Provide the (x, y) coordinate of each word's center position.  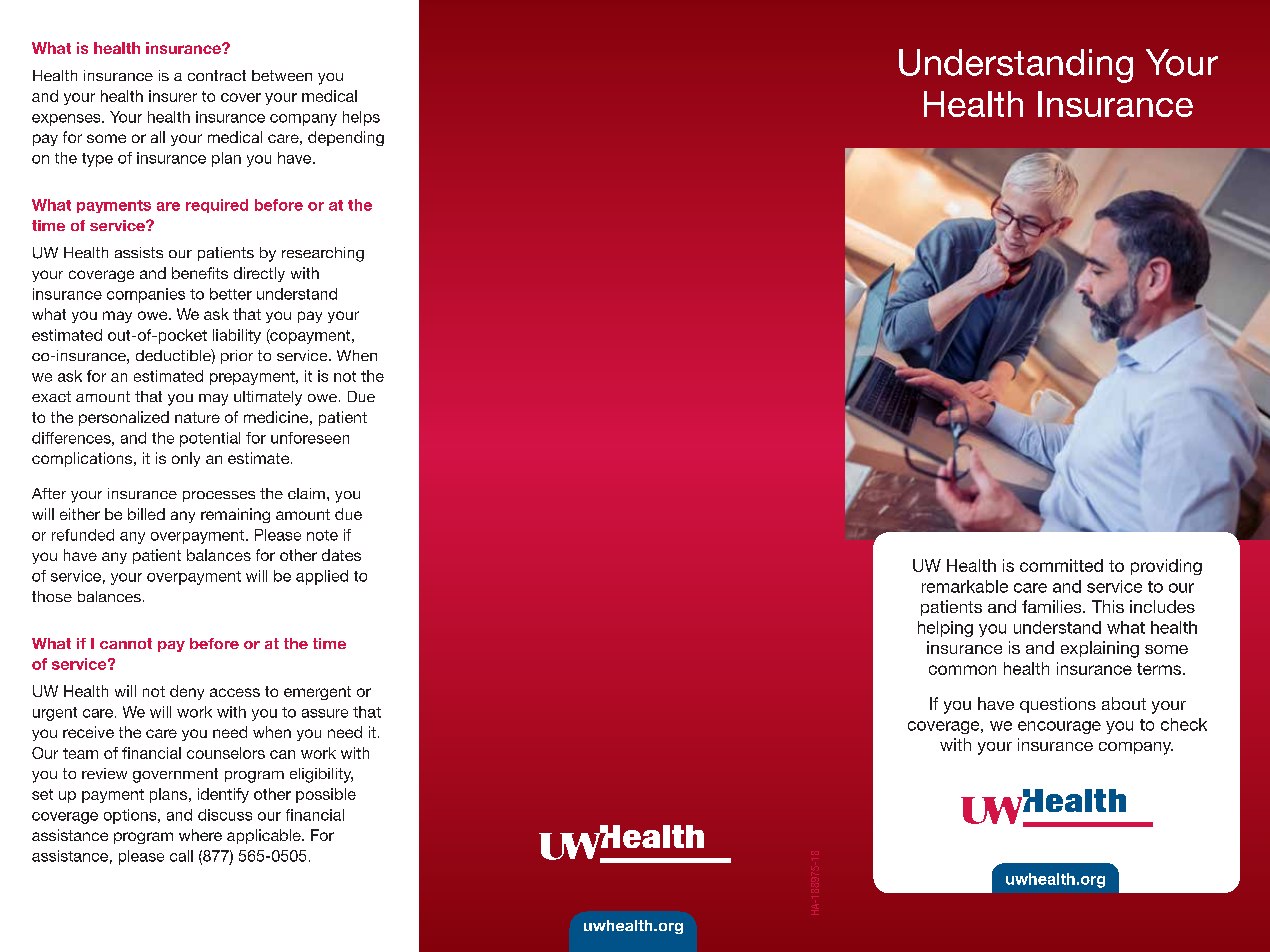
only (186, 459)
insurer (173, 96)
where (200, 835)
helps (361, 118)
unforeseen (310, 438)
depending (346, 138)
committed (1061, 565)
